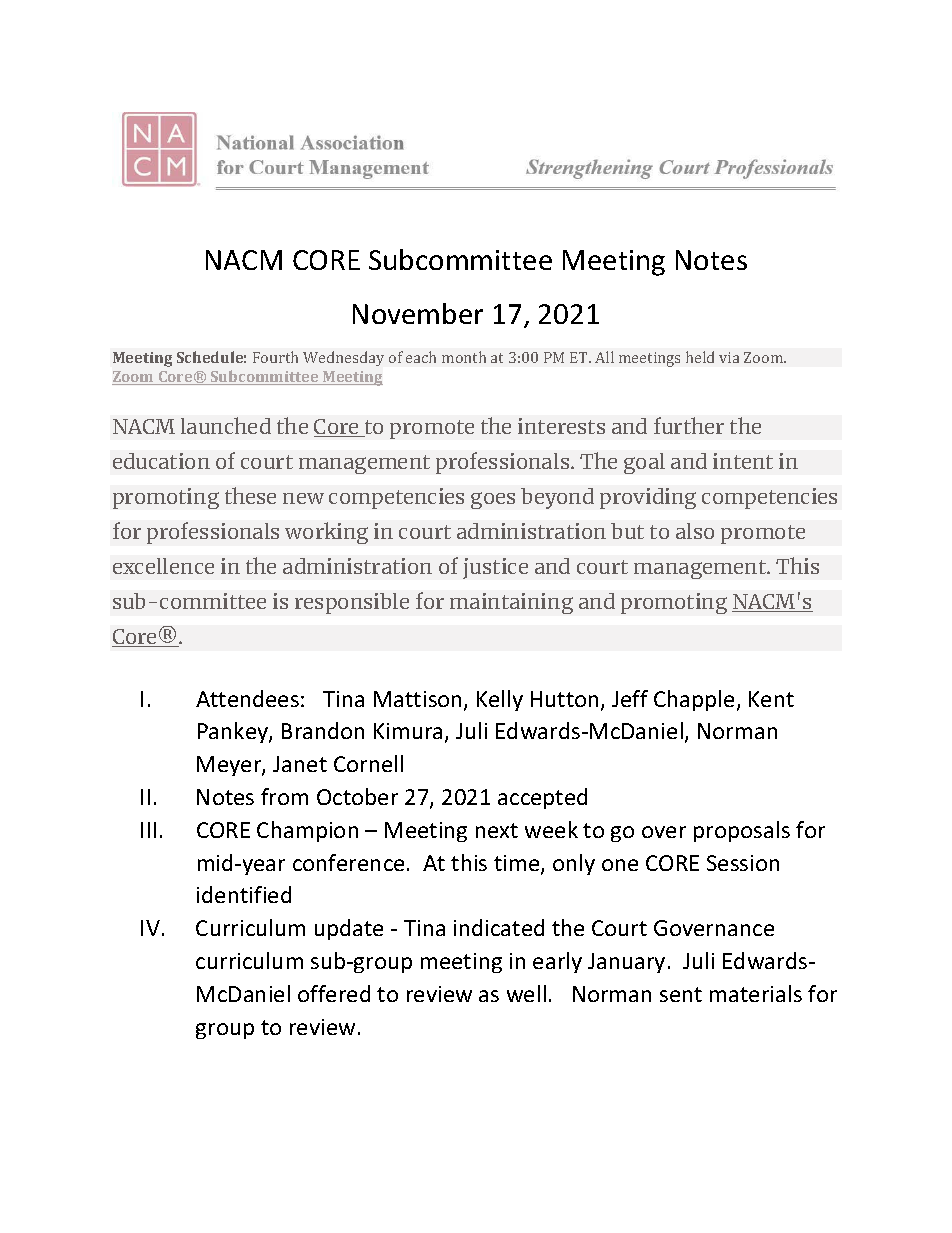 Image resolution: width=952 pixels, height=1233 pixels. I want to click on launched, so click(226, 425).
